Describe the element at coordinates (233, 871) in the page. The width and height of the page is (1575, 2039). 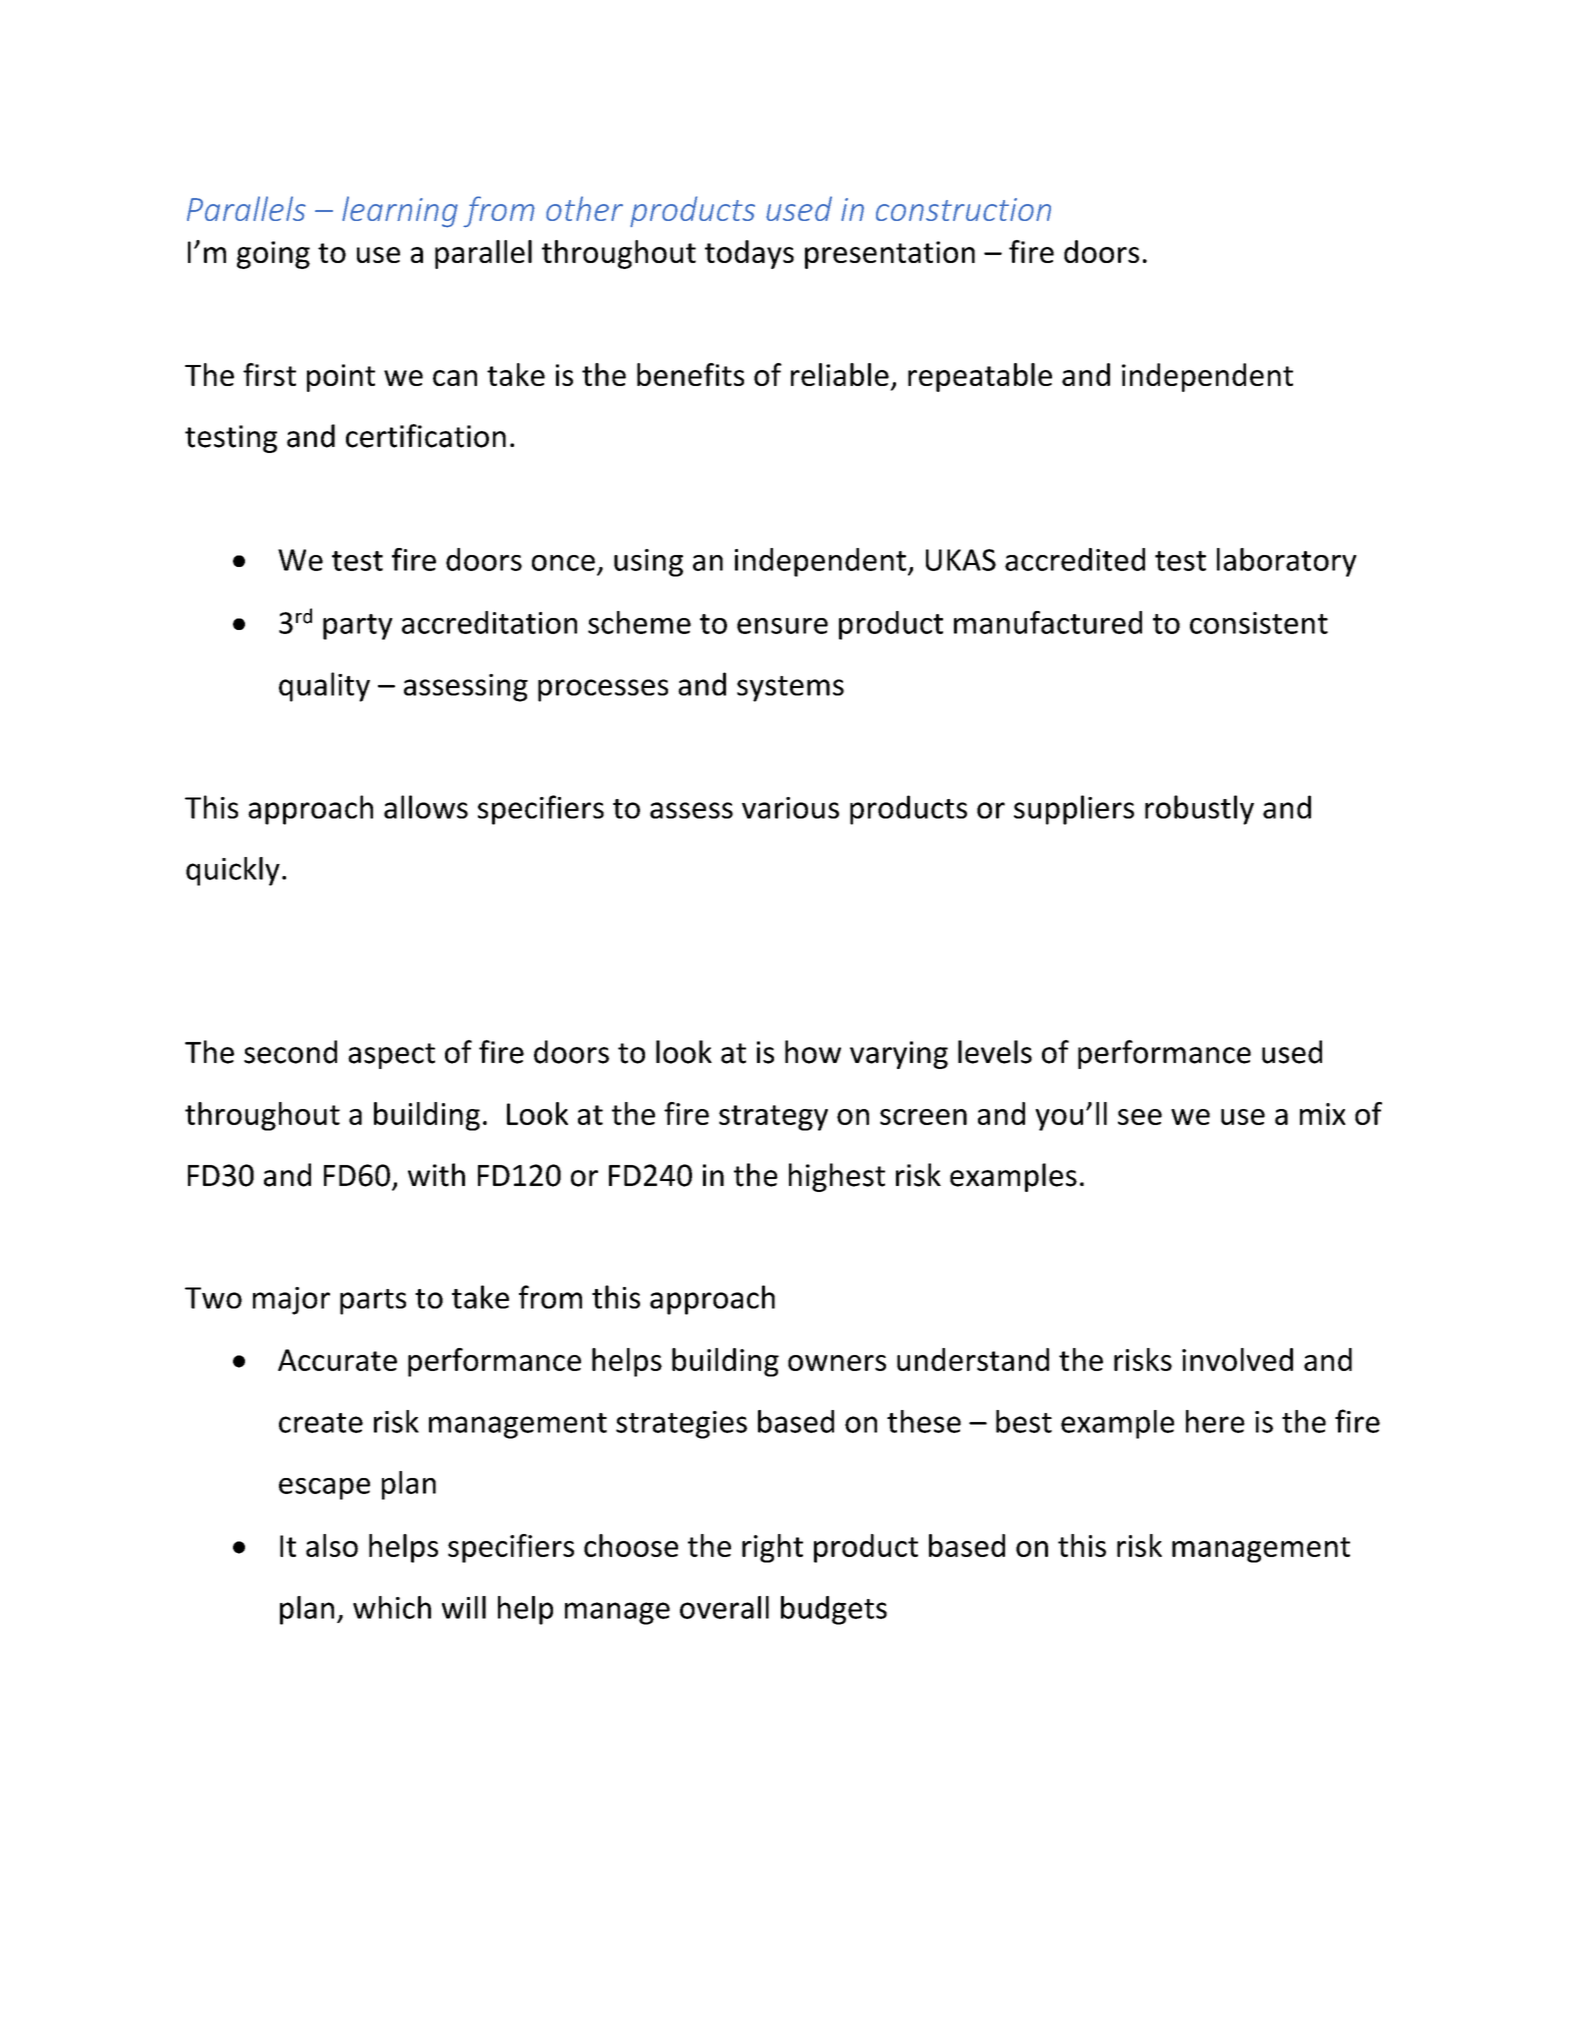
I see `quickly` at that location.
